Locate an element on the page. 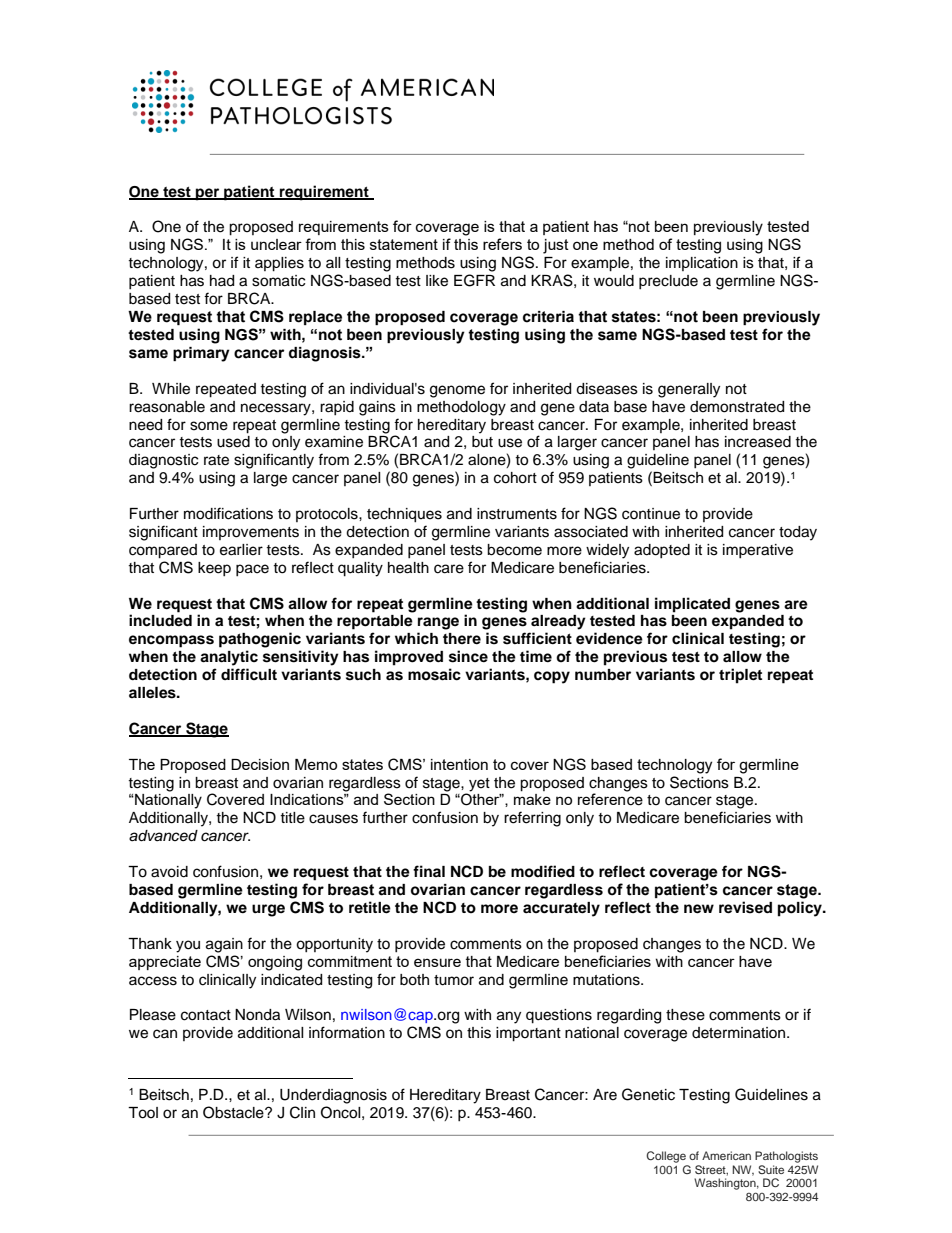 This page has height=1233, width=952. ensure is located at coordinates (437, 962).
